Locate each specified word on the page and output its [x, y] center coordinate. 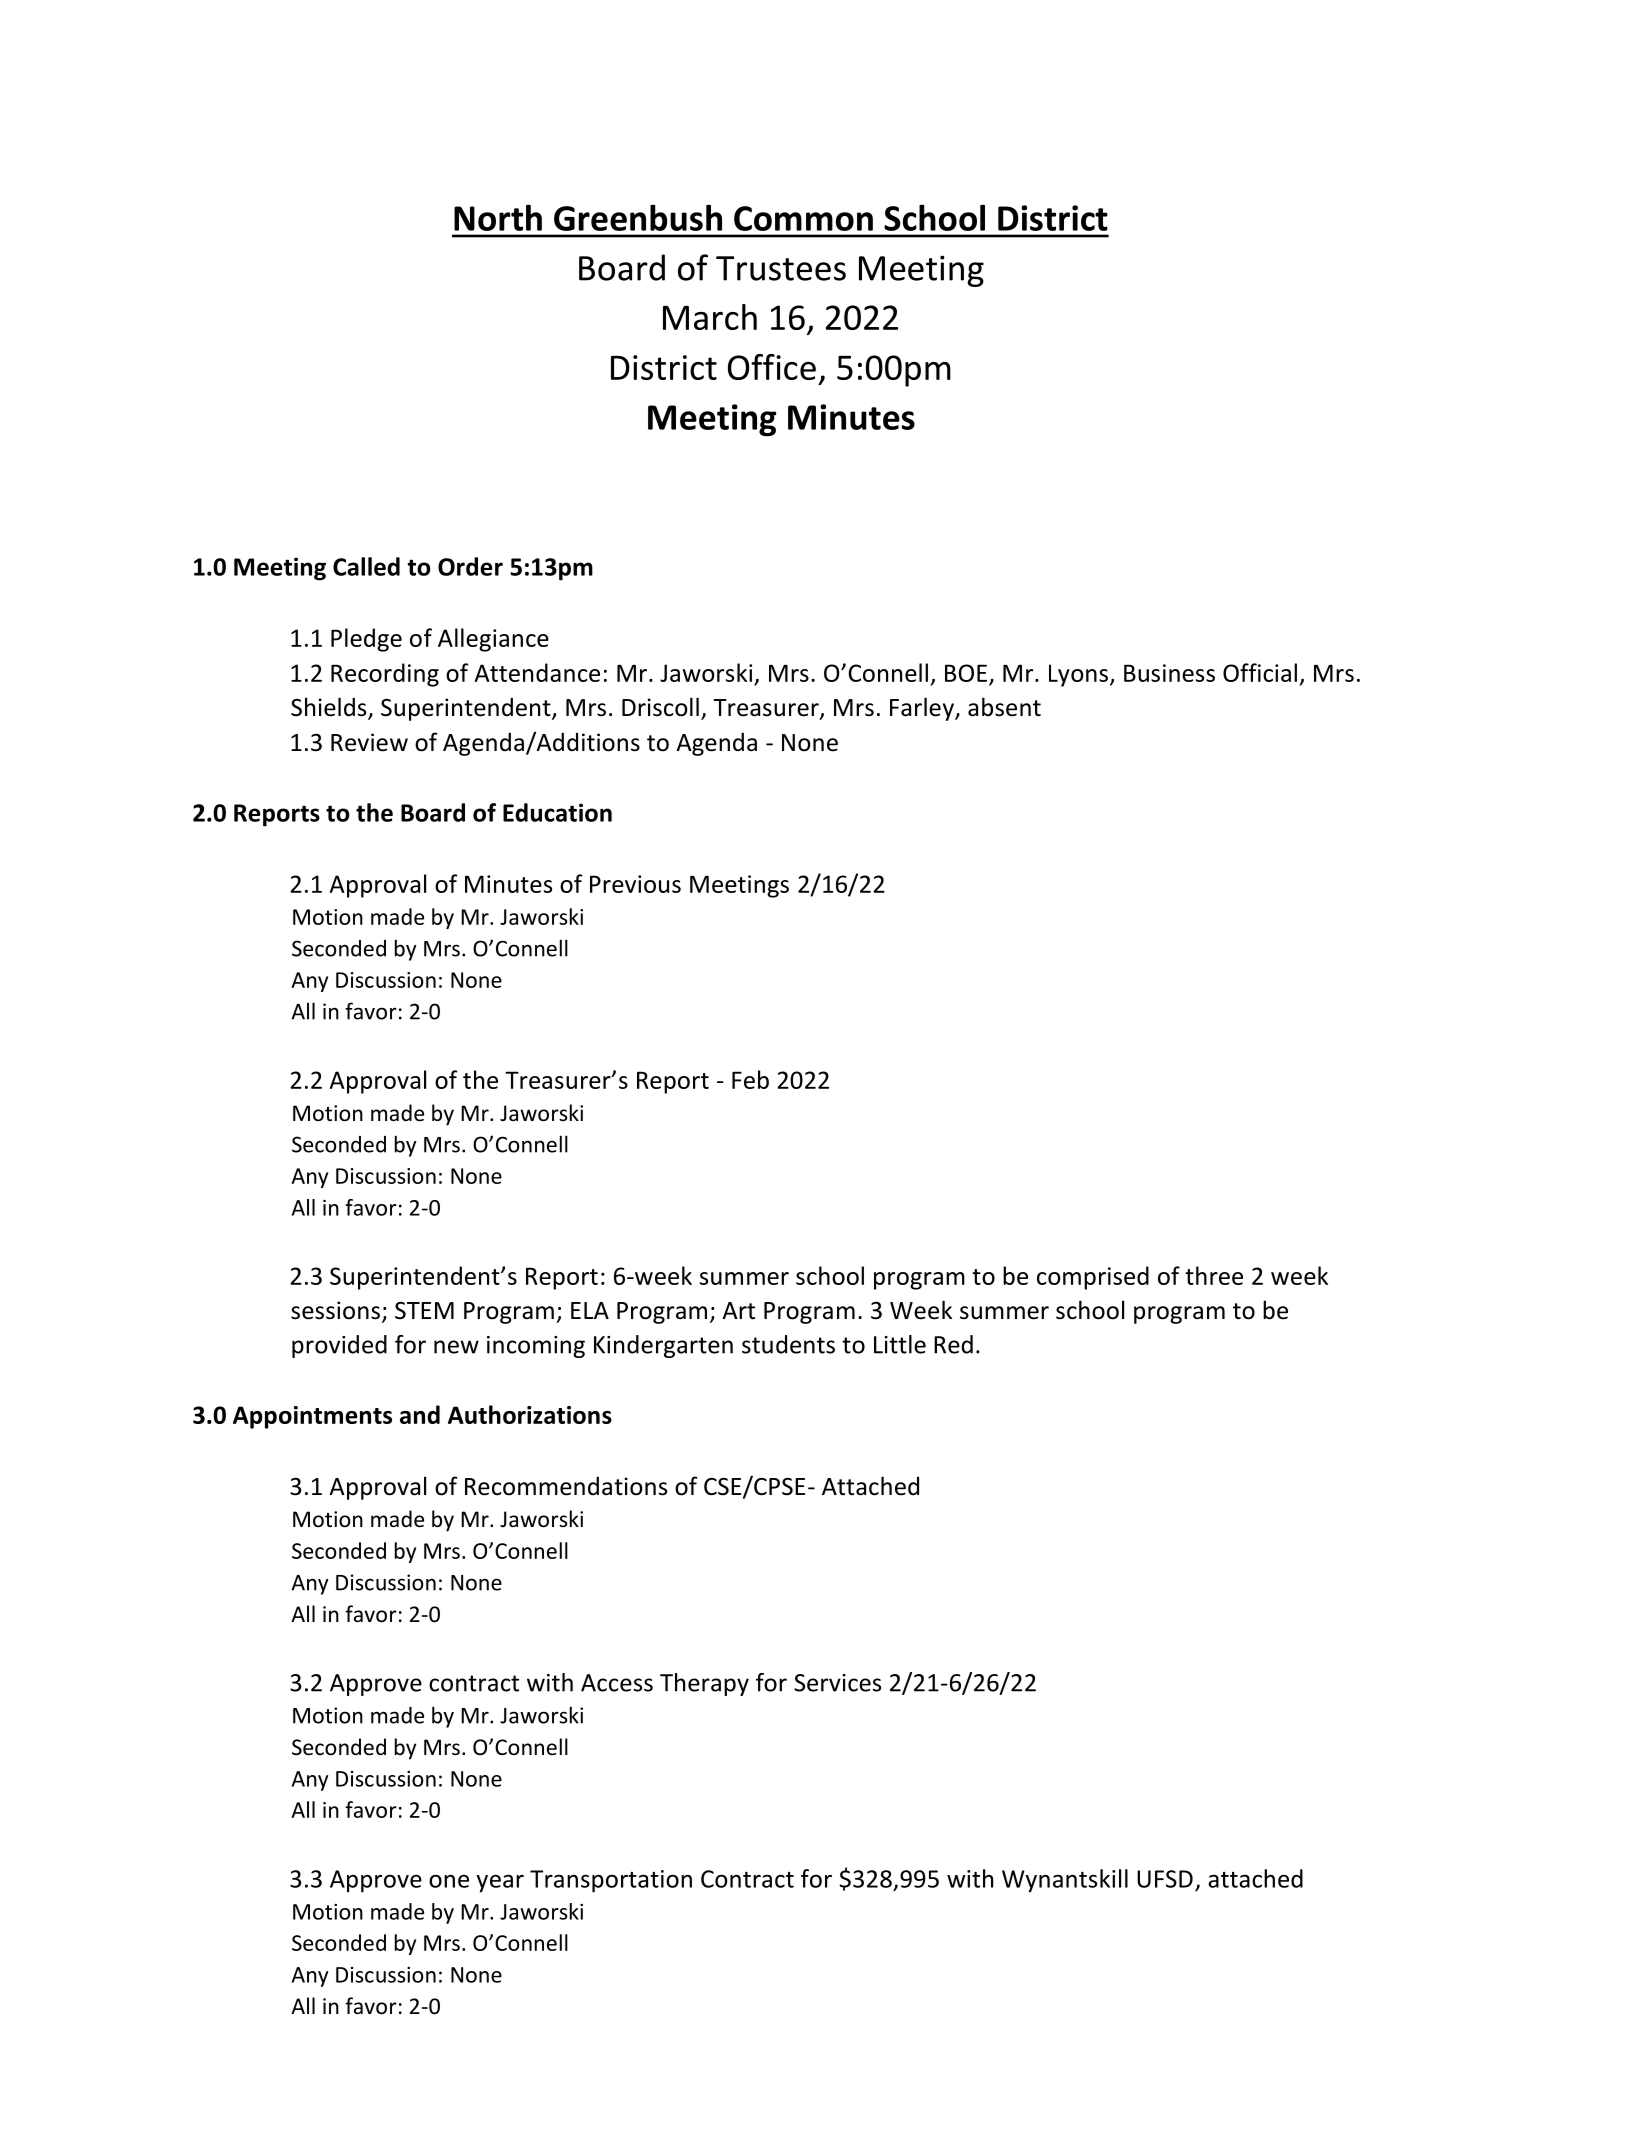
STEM [424, 1310]
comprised [1093, 1278]
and [420, 1414]
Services [837, 1683]
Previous [635, 884]
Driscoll [660, 707]
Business [1169, 673]
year [500, 1883]
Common [803, 218]
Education [557, 812]
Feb [750, 1079]
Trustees [781, 268]
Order [470, 566]
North [498, 217]
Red [953, 1344]
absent [1004, 707]
